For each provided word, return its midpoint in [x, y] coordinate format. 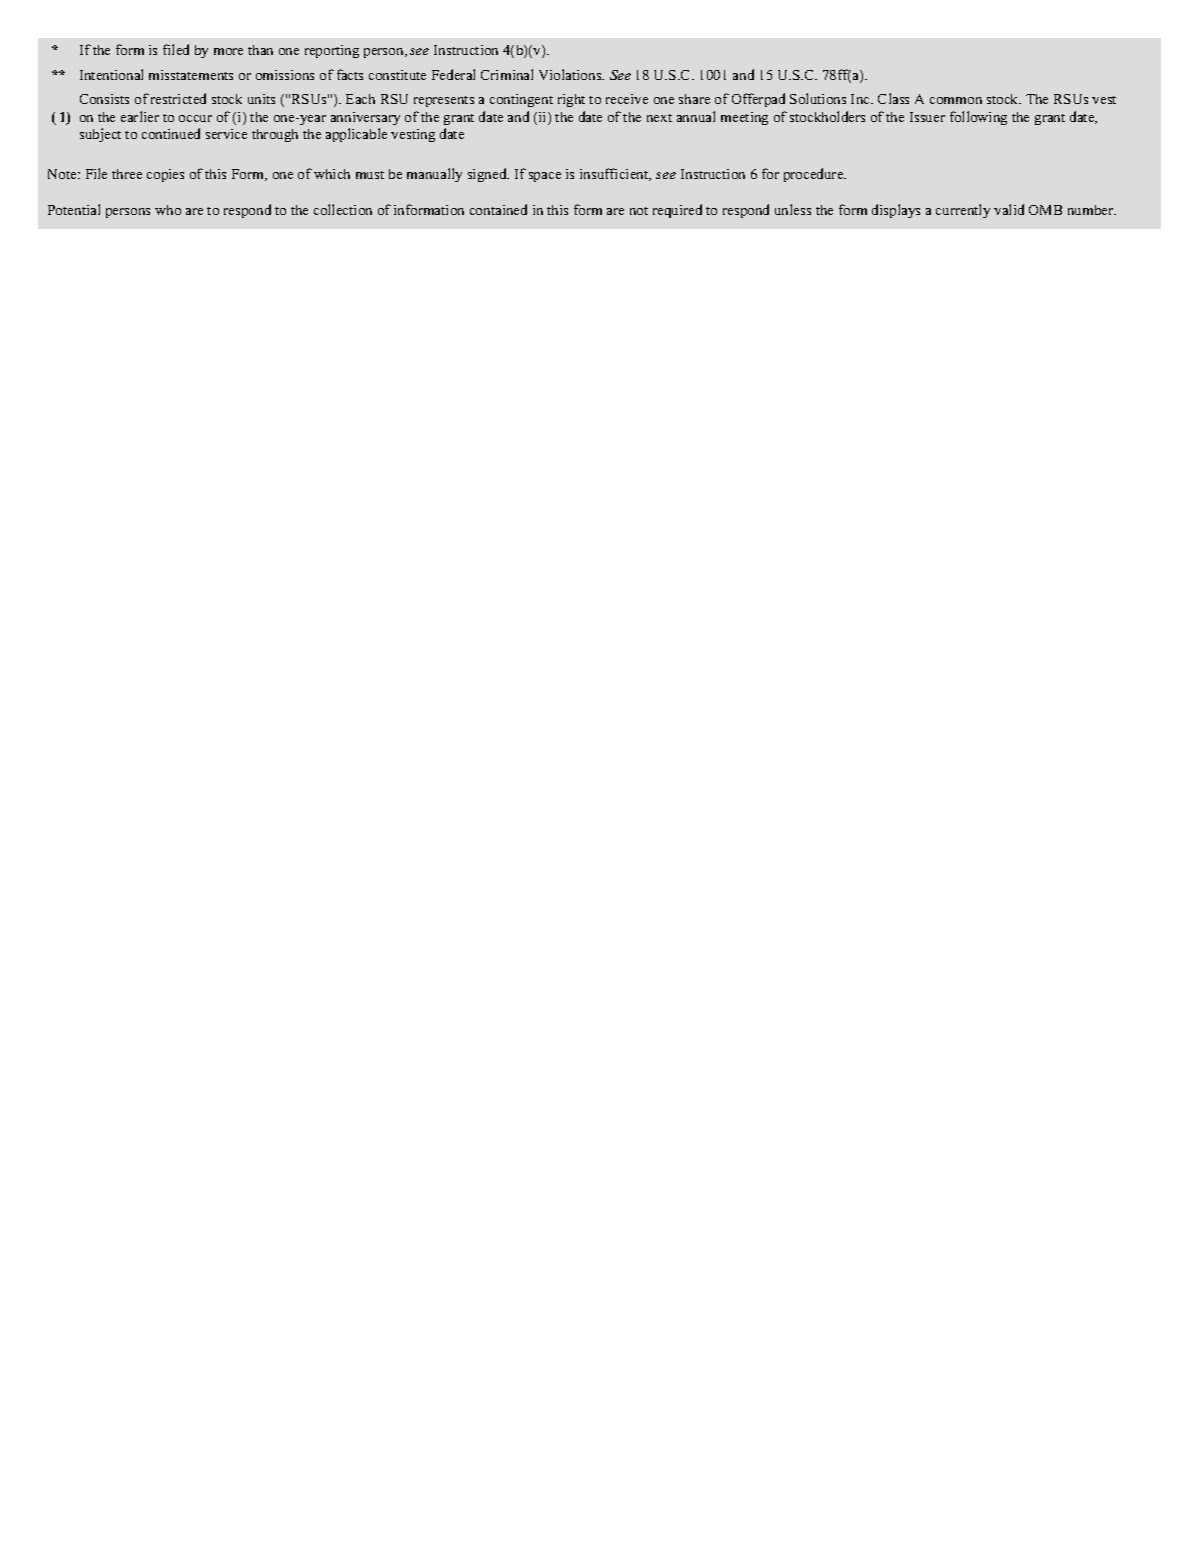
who [168, 210]
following [978, 118]
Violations [571, 74]
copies [165, 175]
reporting [332, 51]
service [226, 134]
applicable [356, 135]
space [545, 177]
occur [195, 118]
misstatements [191, 75]
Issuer [927, 117]
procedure [815, 175]
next [659, 118]
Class [893, 98]
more [228, 51]
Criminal [507, 74]
